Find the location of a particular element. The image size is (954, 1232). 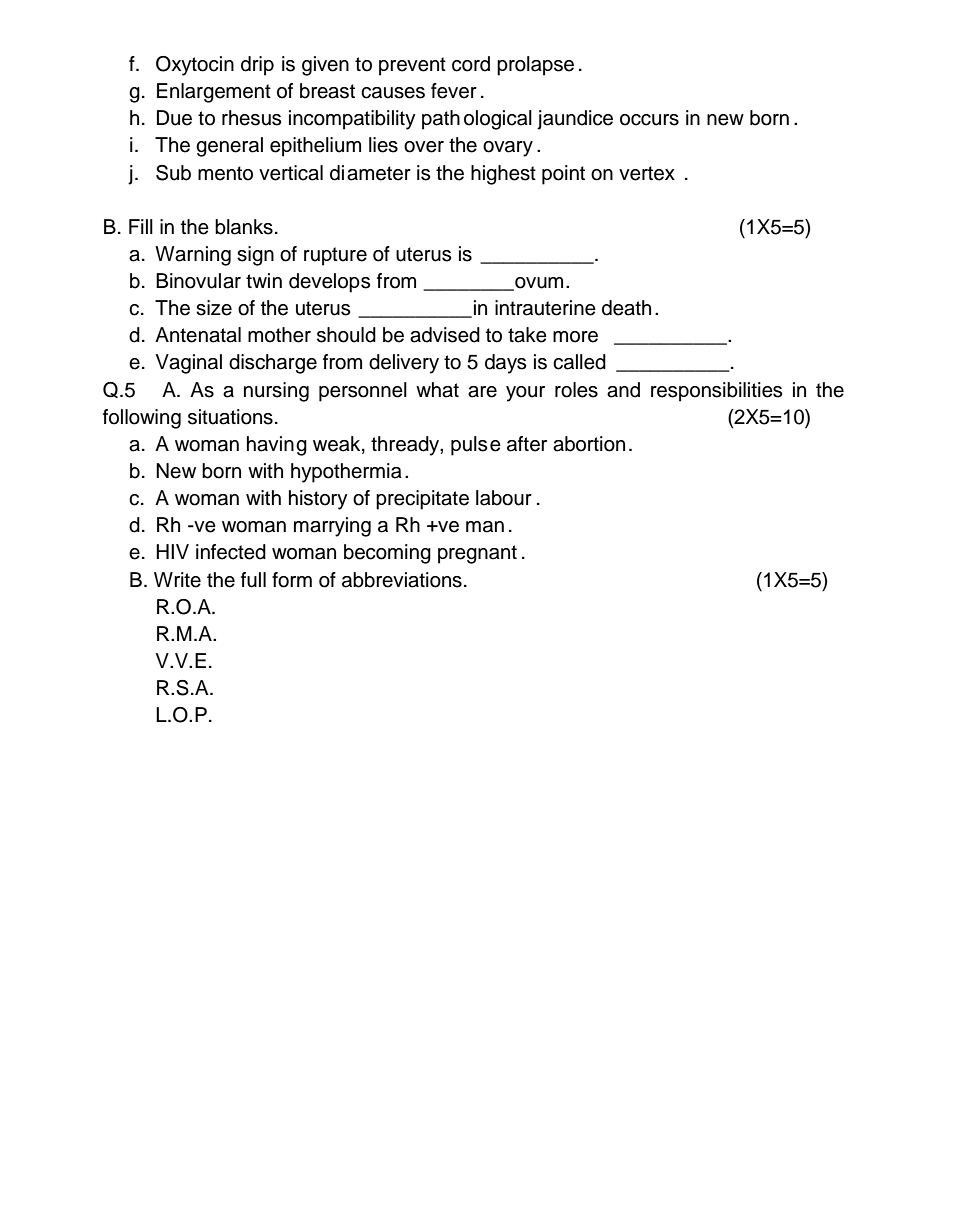

death is located at coordinates (626, 308).
